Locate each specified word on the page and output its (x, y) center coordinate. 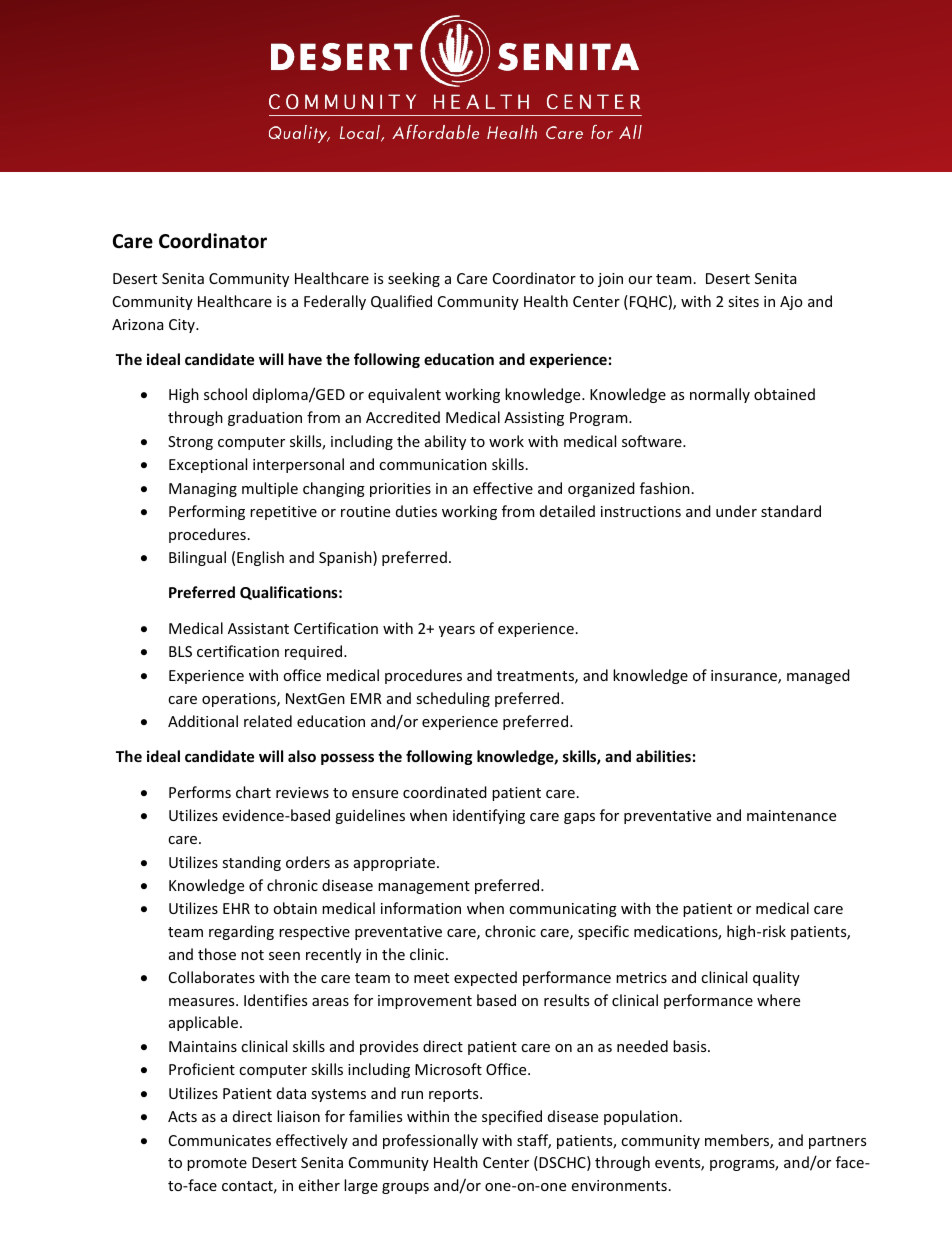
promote (217, 1164)
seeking (414, 279)
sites (743, 301)
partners (837, 1142)
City (183, 326)
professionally (430, 1141)
